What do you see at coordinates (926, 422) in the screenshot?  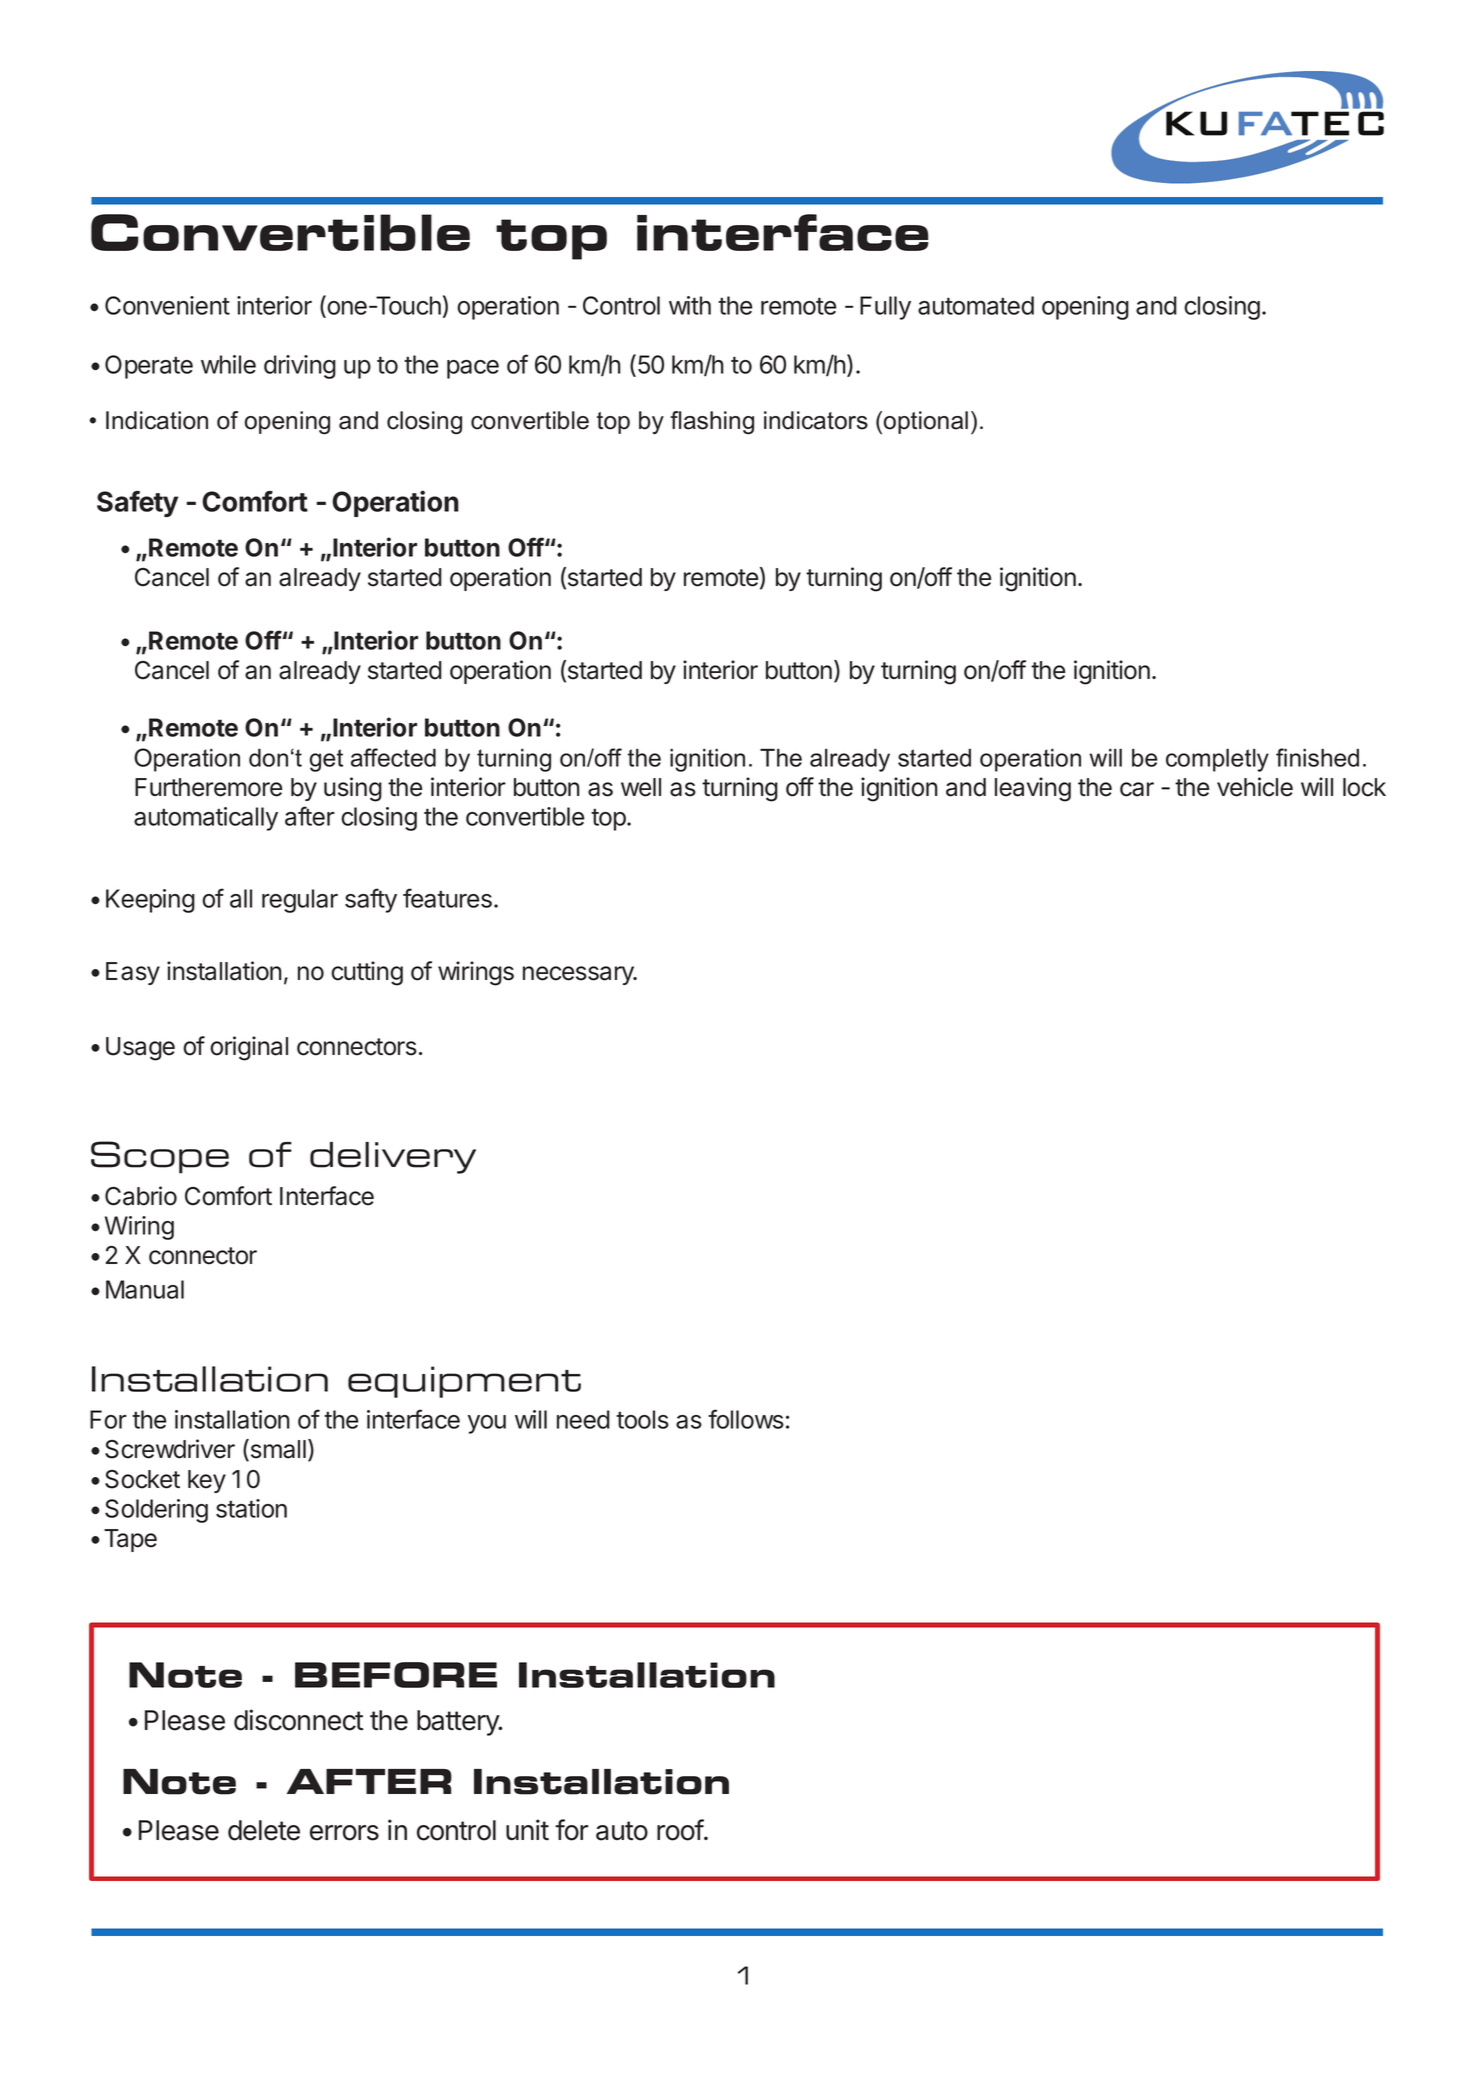 I see `optional` at bounding box center [926, 422].
